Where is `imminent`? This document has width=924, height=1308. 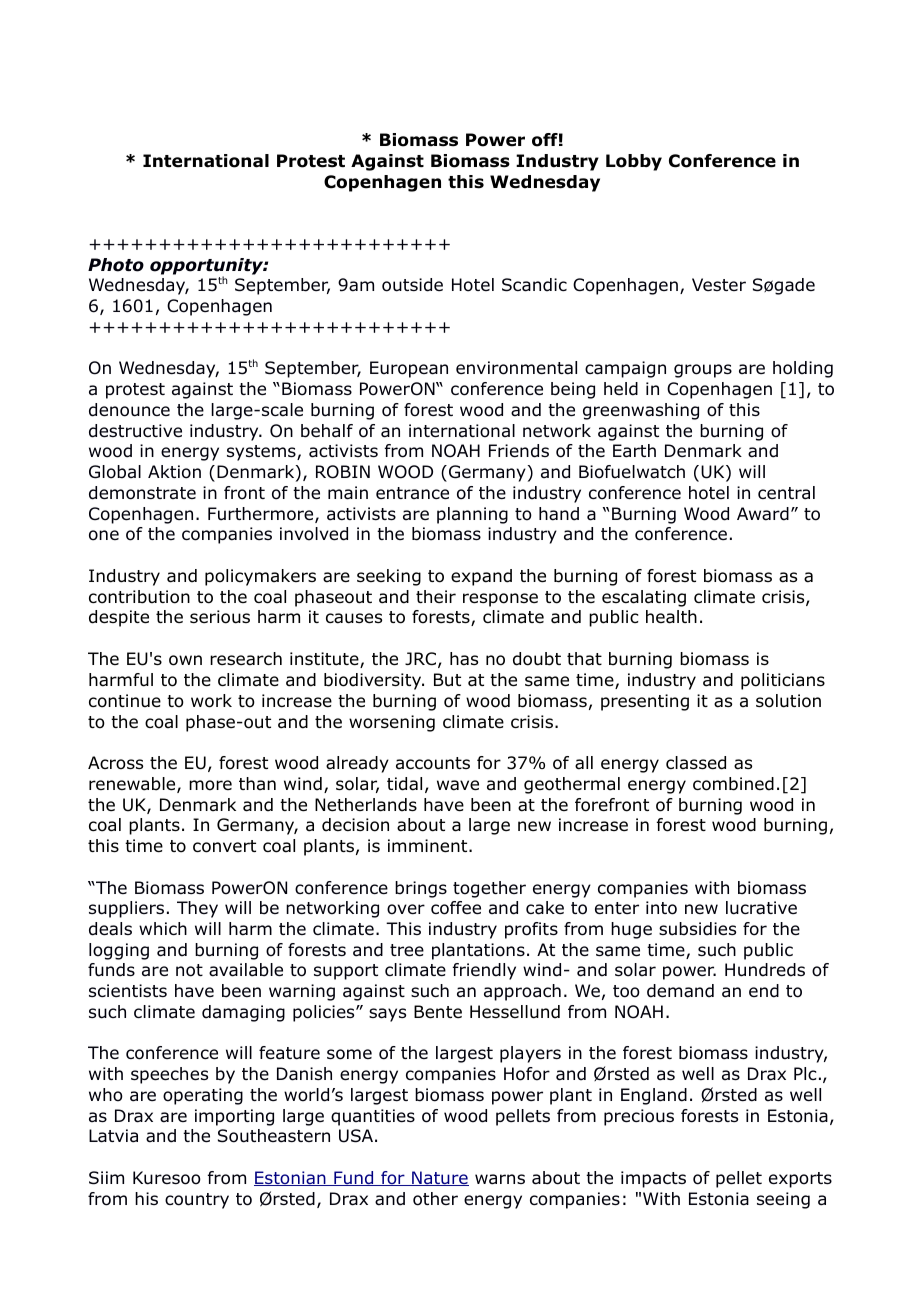
imminent is located at coordinates (429, 846).
